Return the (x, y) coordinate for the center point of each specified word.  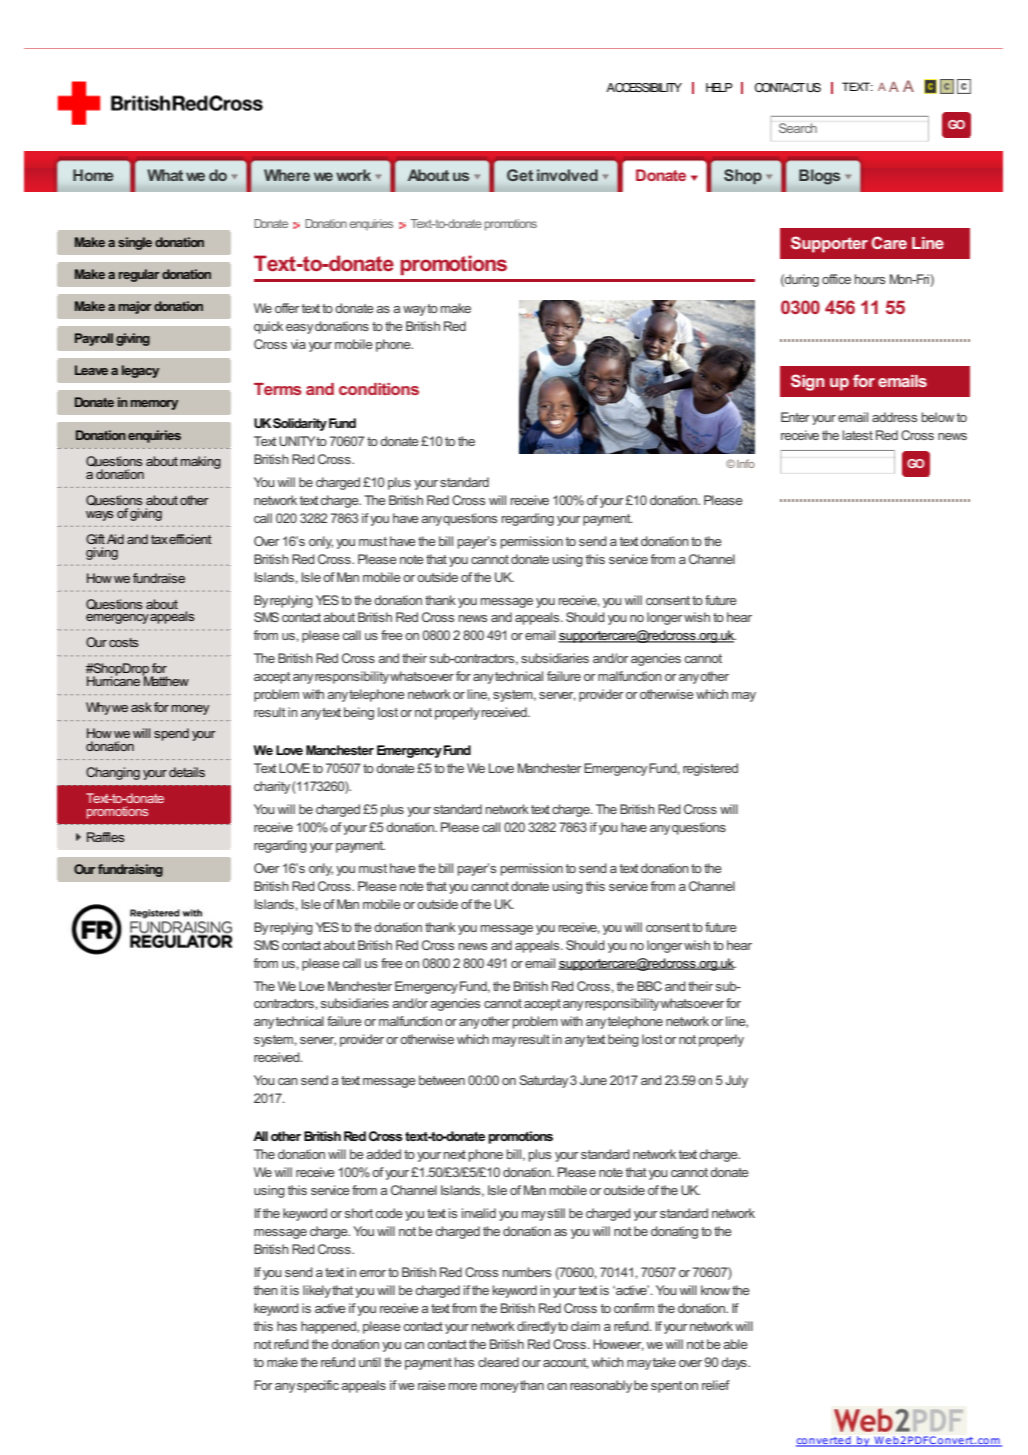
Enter (795, 417)
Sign (808, 382)
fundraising (130, 870)
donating (674, 1232)
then (266, 1290)
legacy (140, 371)
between (442, 1080)
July (736, 1081)
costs (124, 642)
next (455, 1154)
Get (520, 175)
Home (93, 175)
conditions (379, 389)
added (383, 1154)
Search (798, 128)
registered (710, 769)
